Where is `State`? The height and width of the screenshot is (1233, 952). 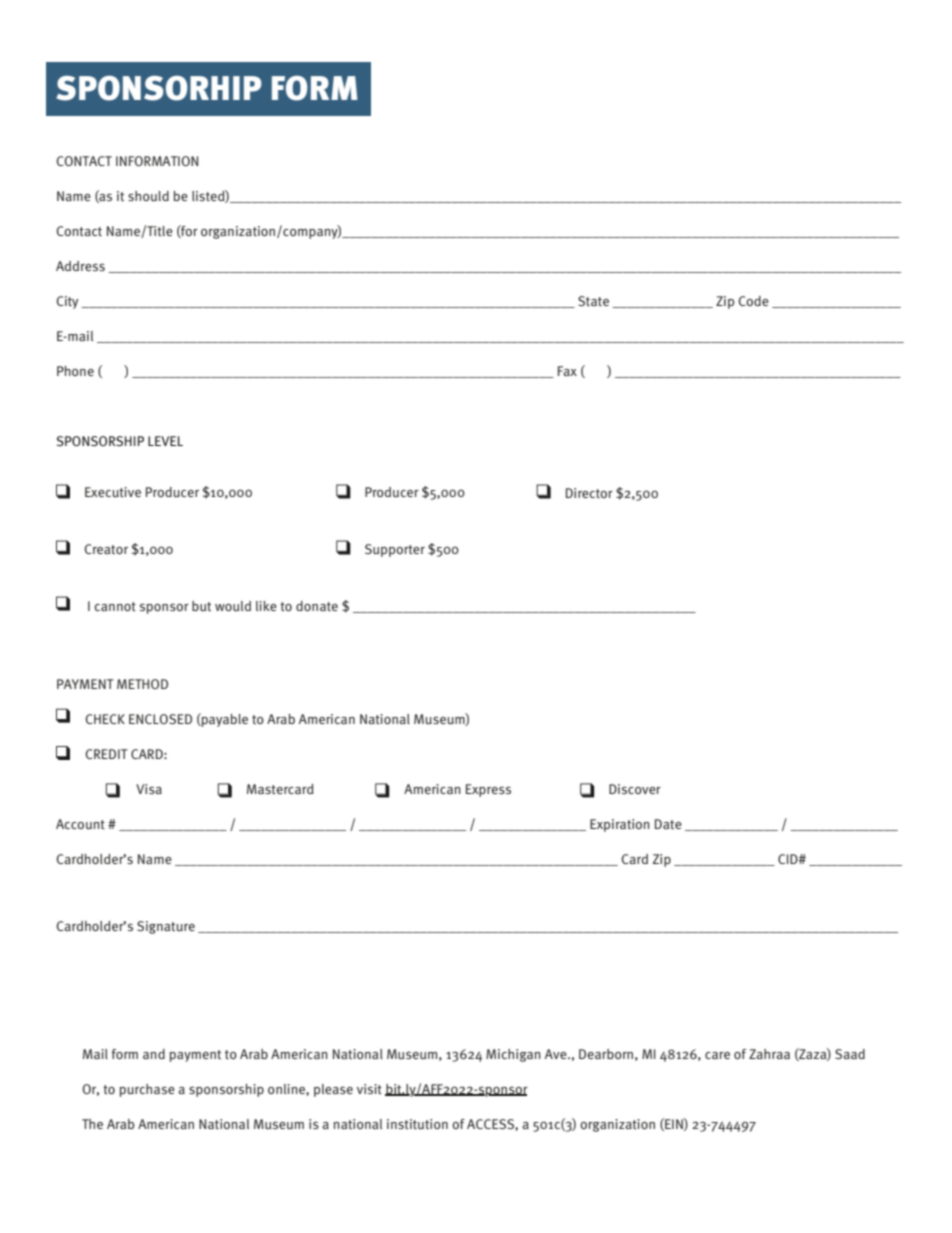 State is located at coordinates (593, 301).
